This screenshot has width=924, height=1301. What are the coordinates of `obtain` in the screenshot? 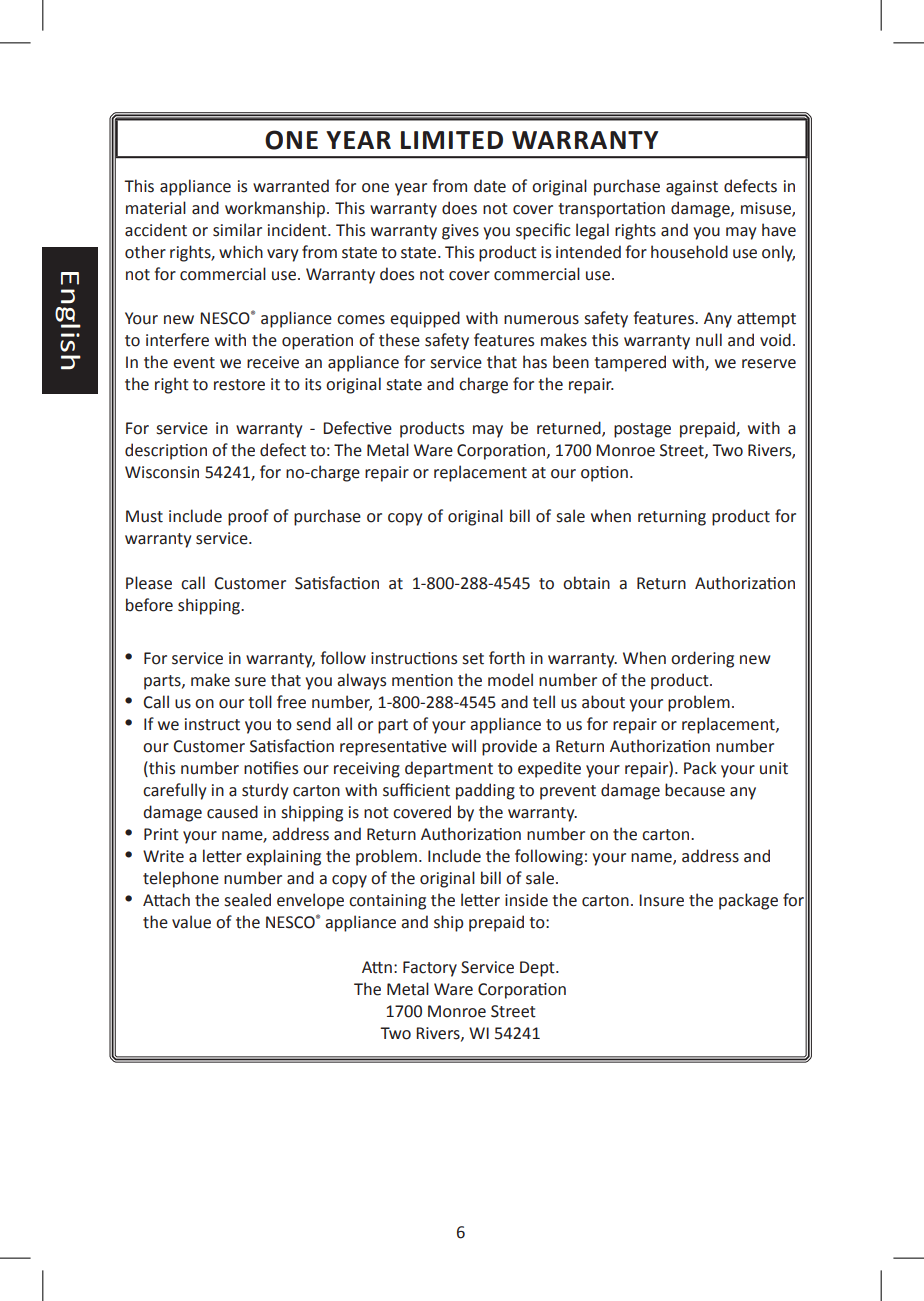 It's located at (586, 583).
